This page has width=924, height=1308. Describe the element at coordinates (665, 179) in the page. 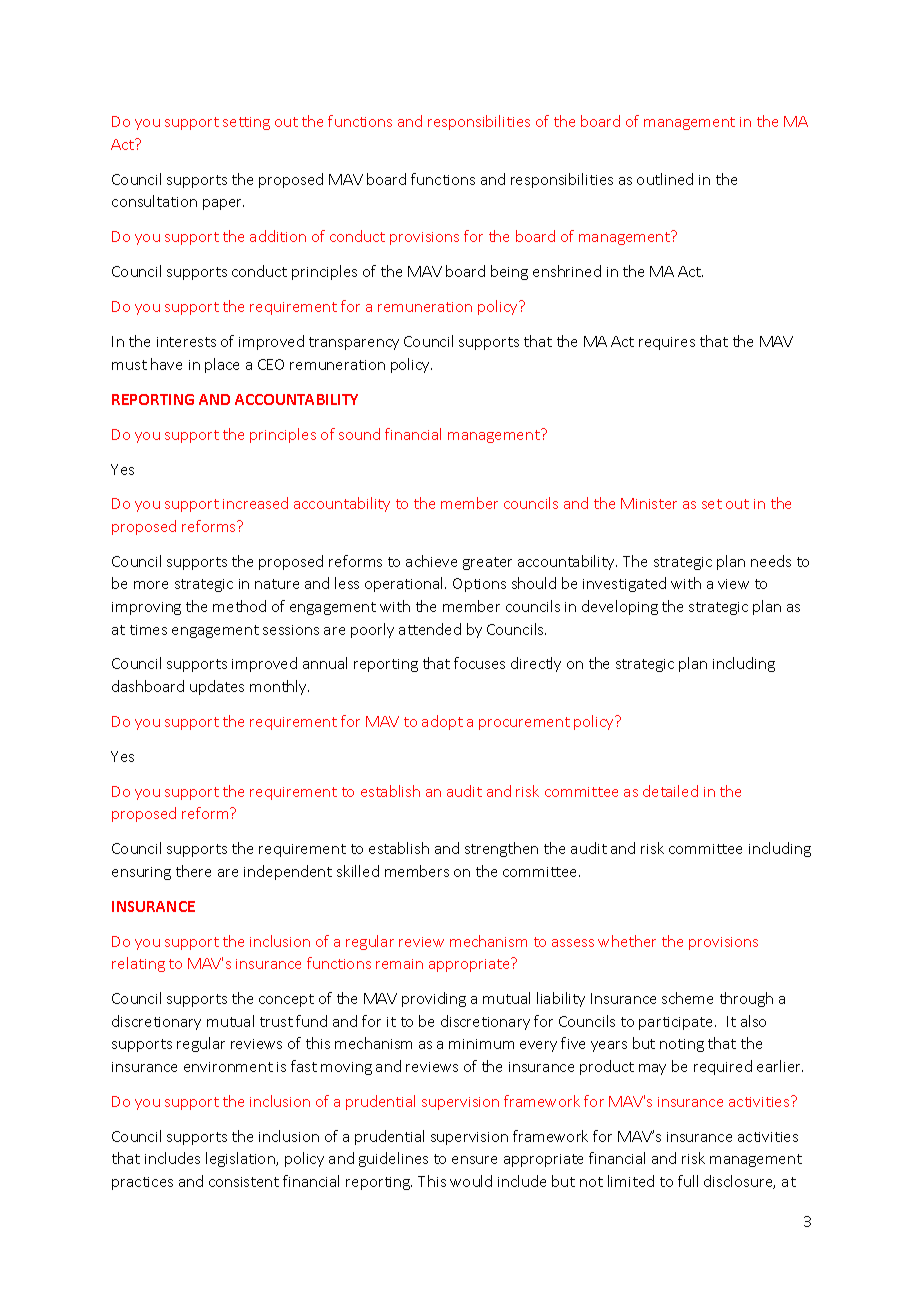

I see `outlined` at that location.
